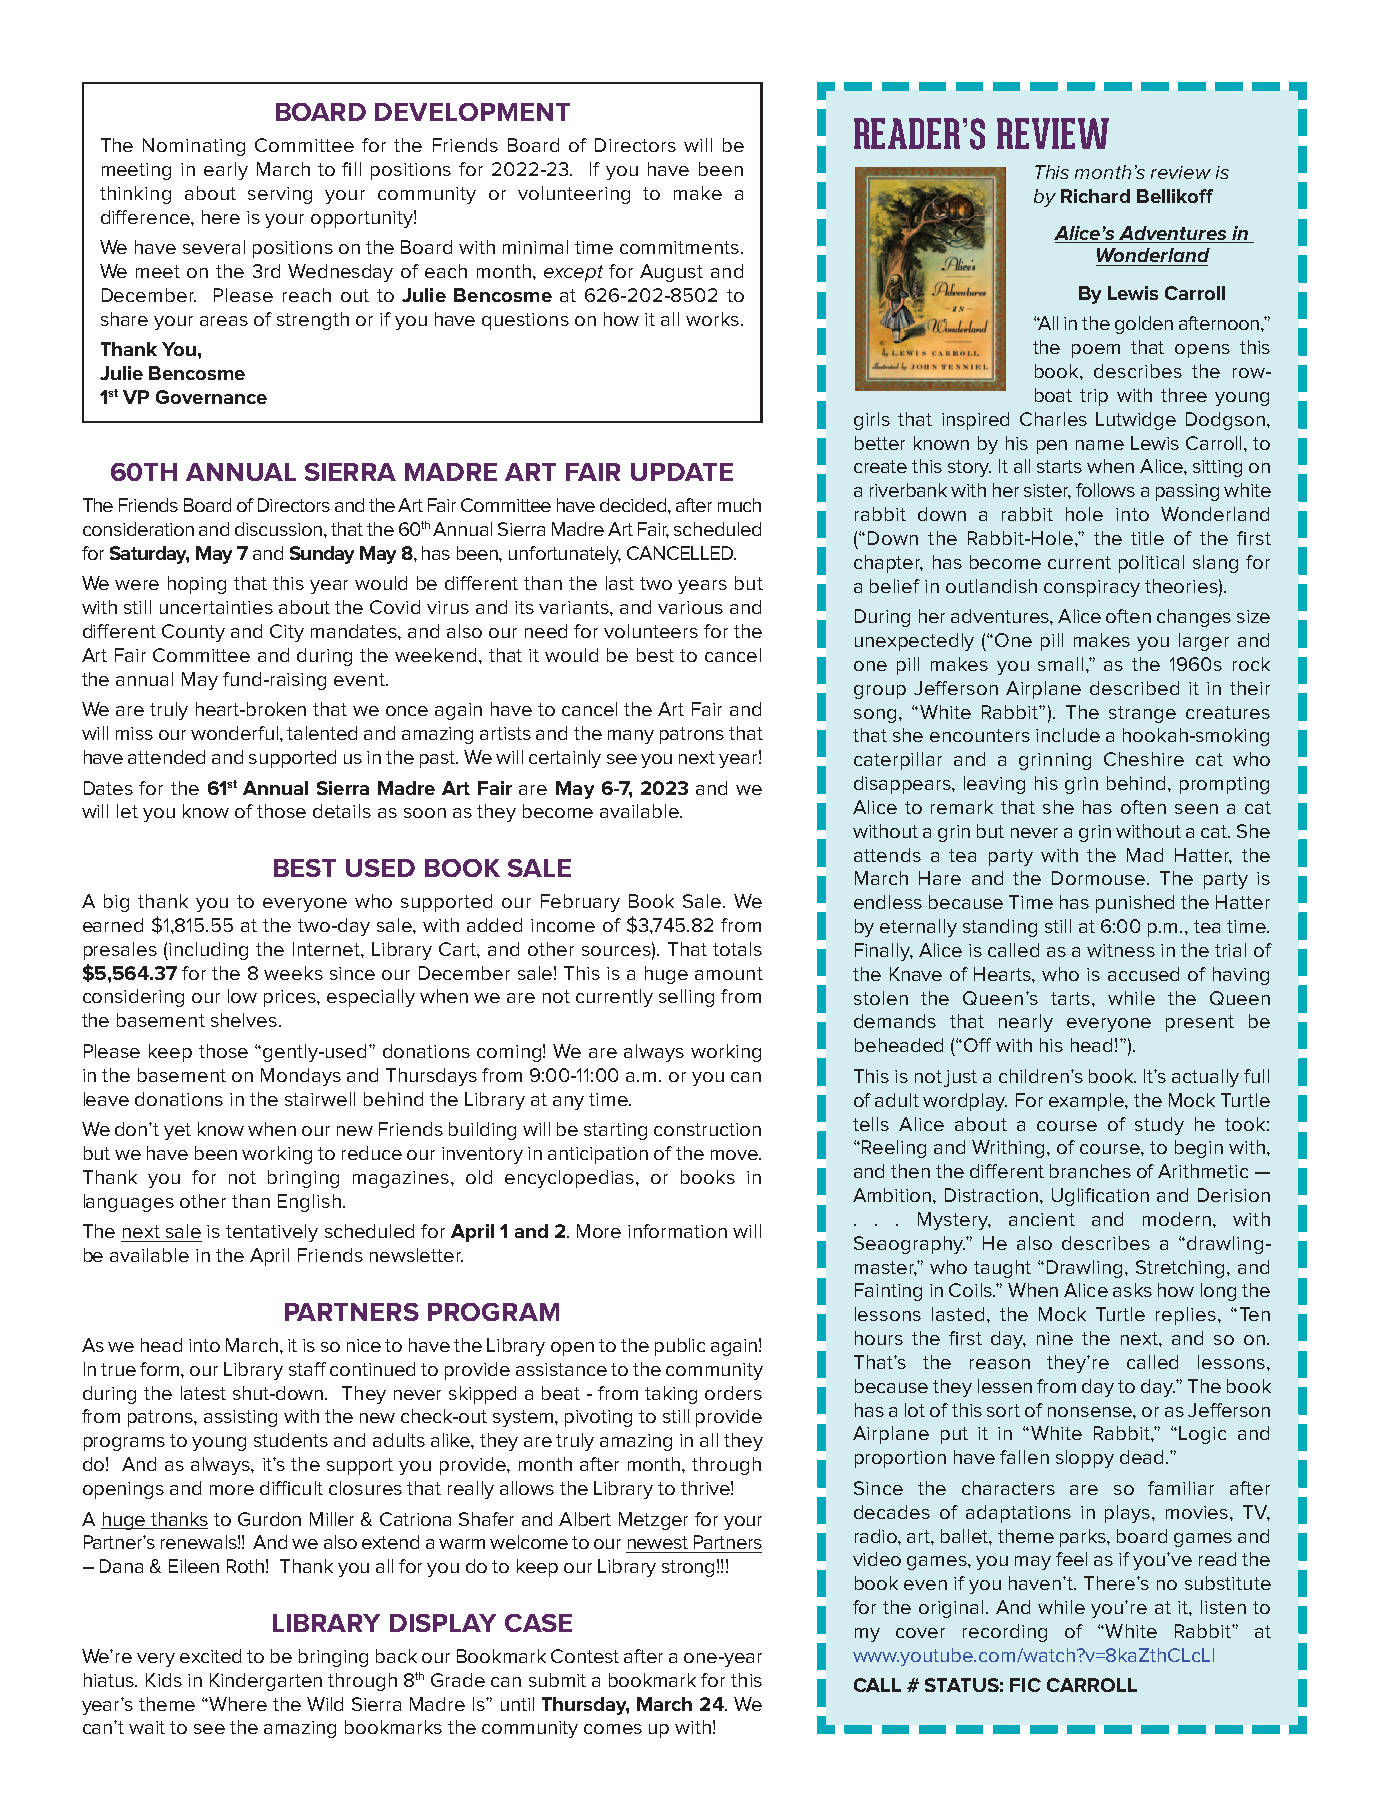  I want to click on volunteering, so click(574, 195).
